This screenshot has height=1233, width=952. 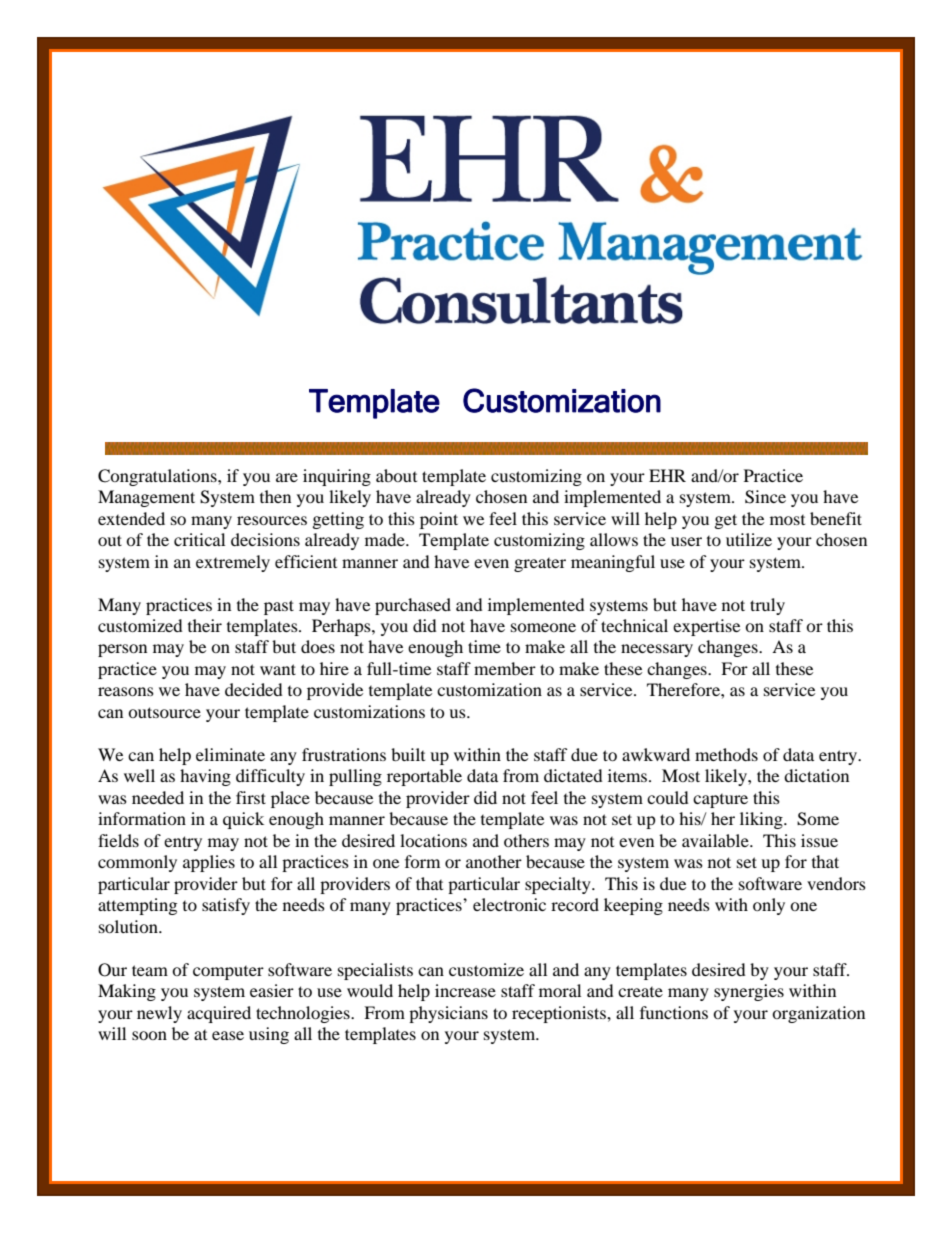 What do you see at coordinates (205, 625) in the screenshot?
I see `their` at bounding box center [205, 625].
